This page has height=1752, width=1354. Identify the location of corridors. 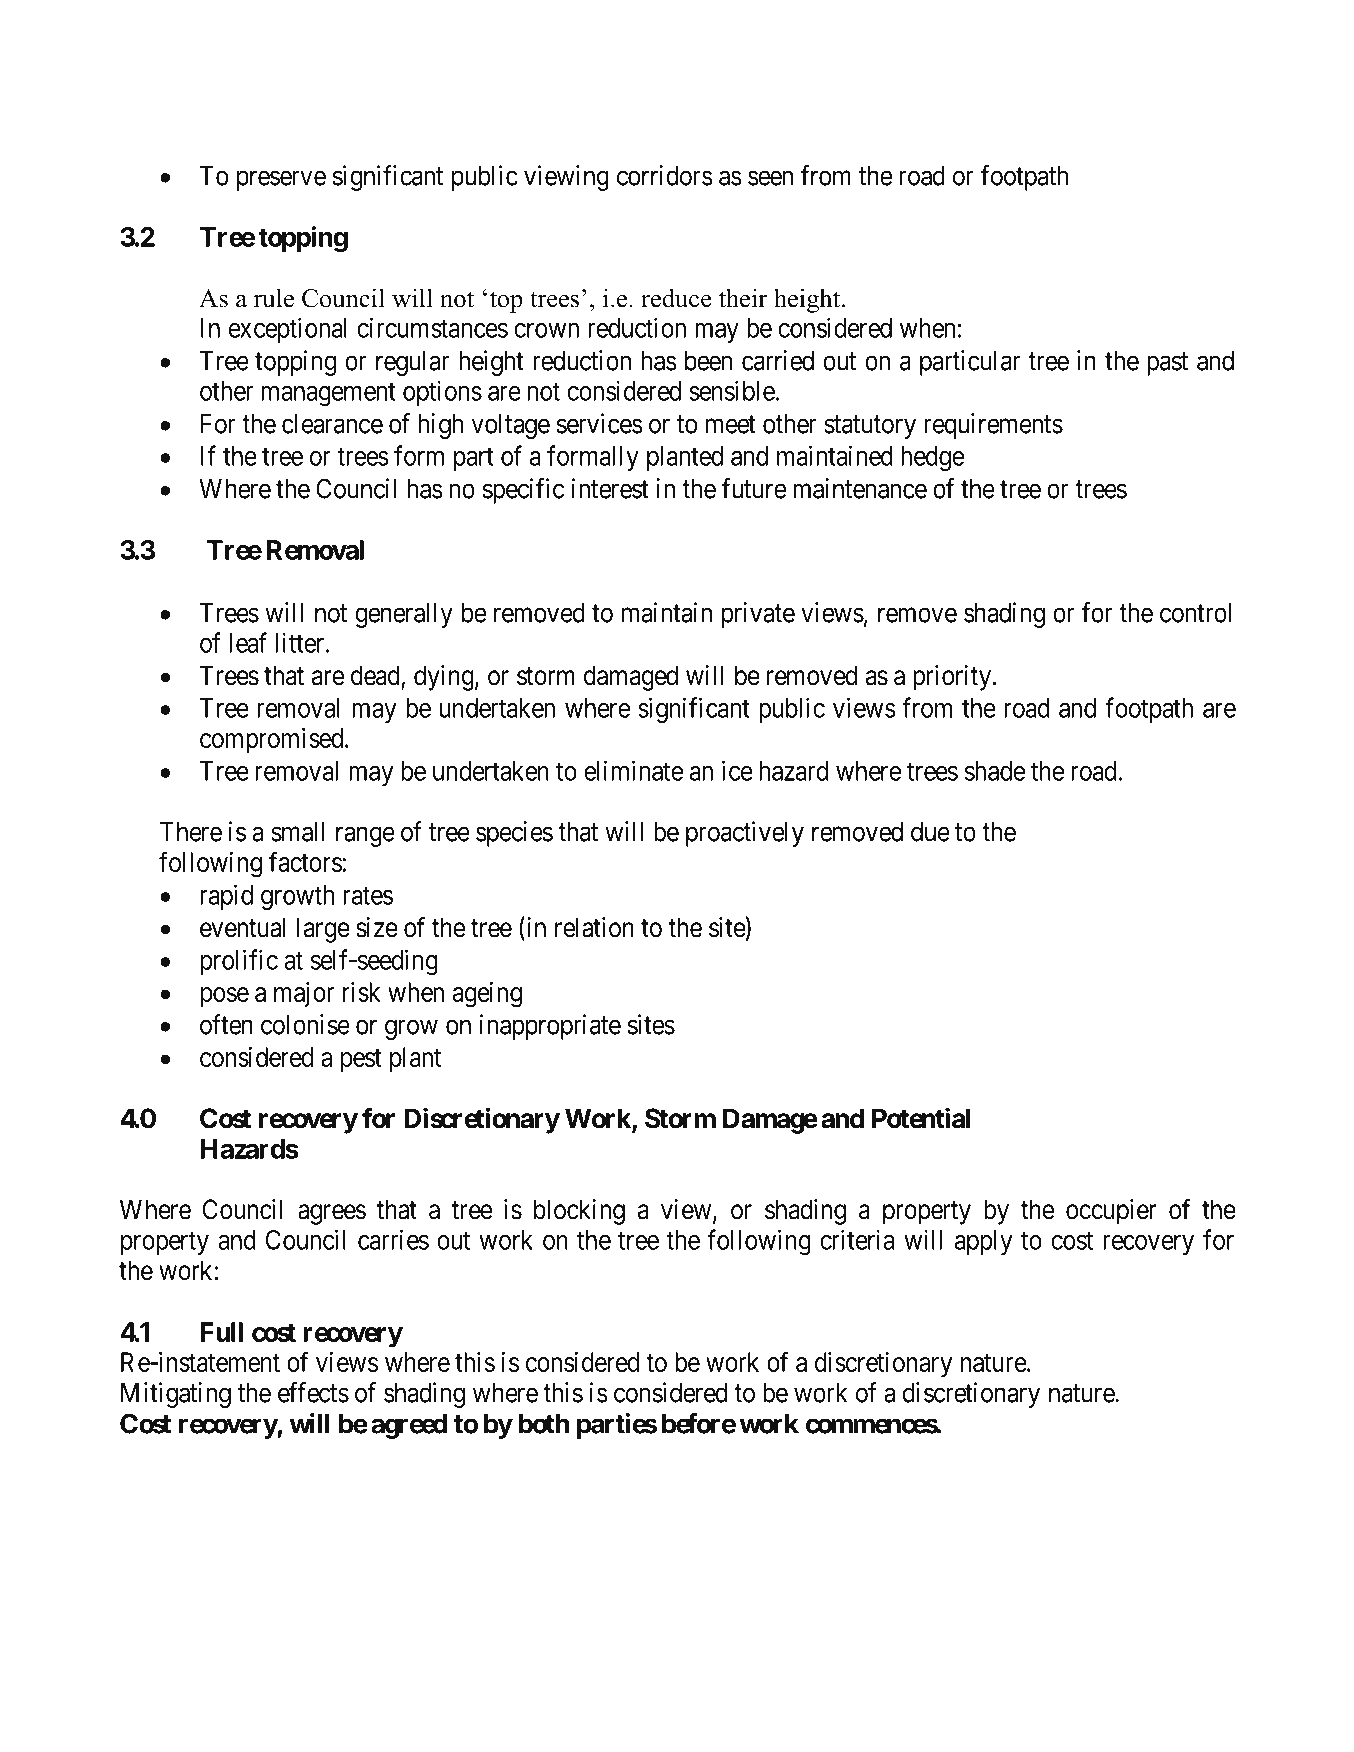
(665, 175).
